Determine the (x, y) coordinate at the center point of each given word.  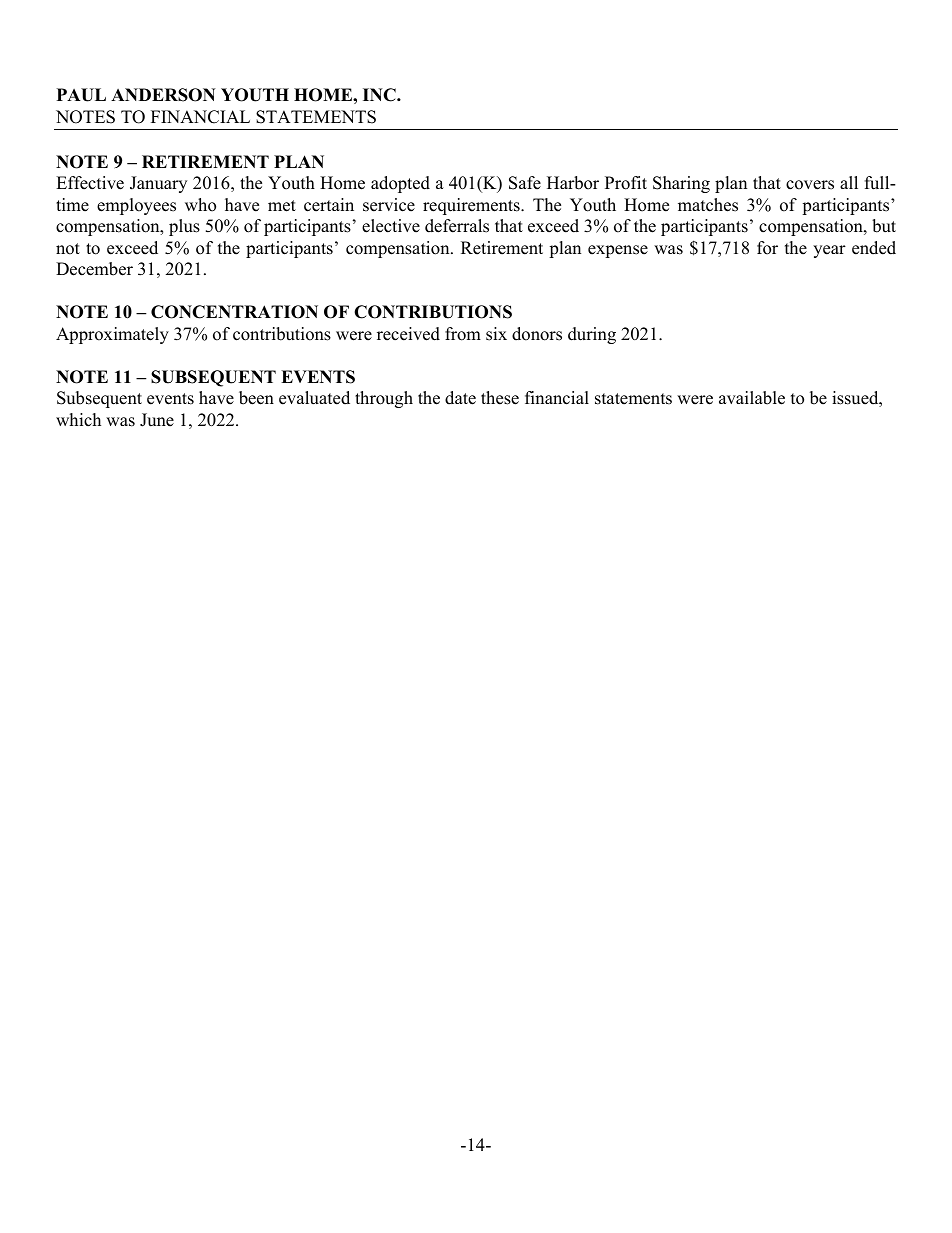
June (157, 420)
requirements (472, 206)
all (849, 182)
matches (708, 205)
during (592, 335)
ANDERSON (163, 95)
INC (380, 95)
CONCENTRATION (234, 312)
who (200, 205)
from (463, 334)
